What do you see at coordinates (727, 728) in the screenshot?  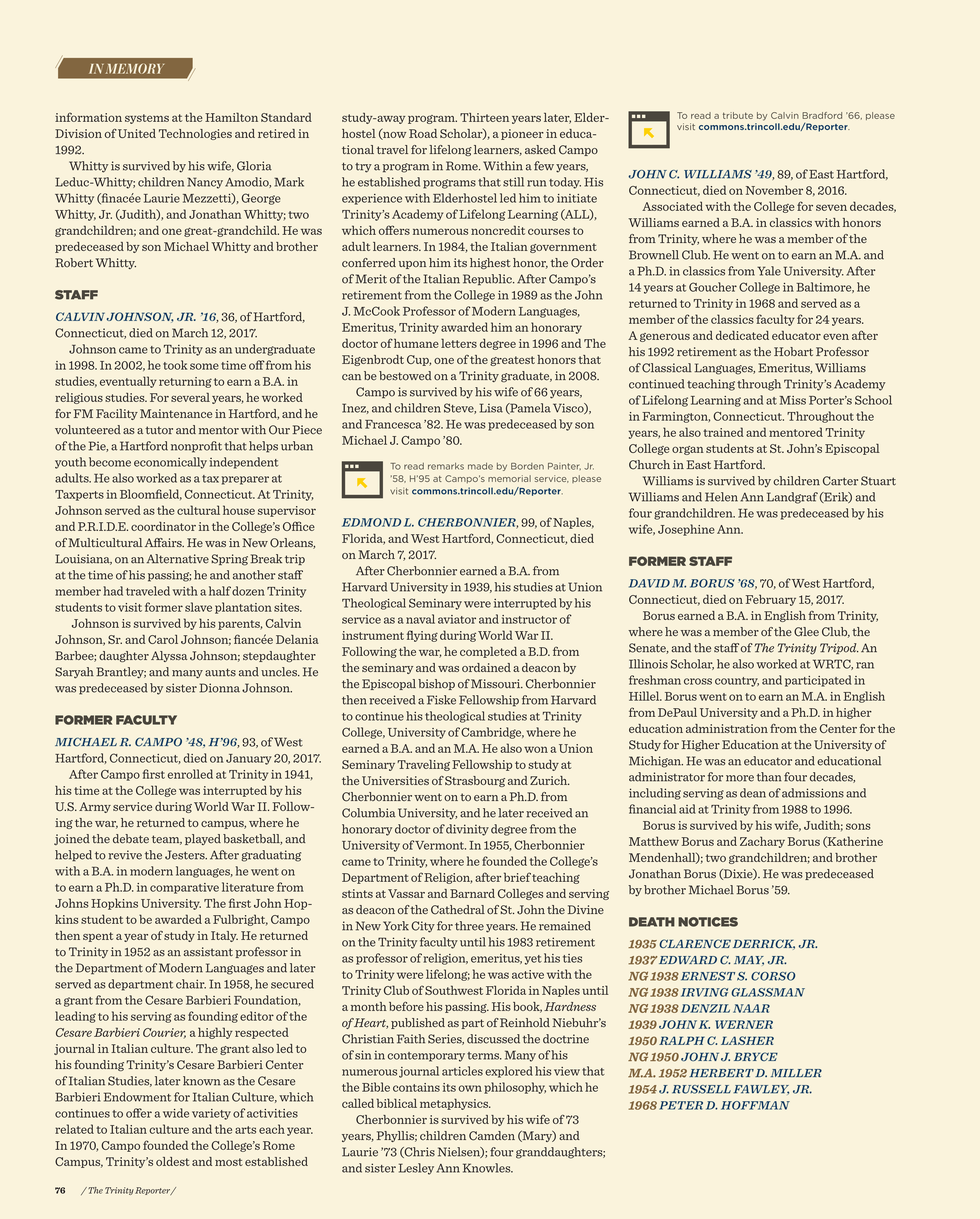 I see `administration` at bounding box center [727, 728].
